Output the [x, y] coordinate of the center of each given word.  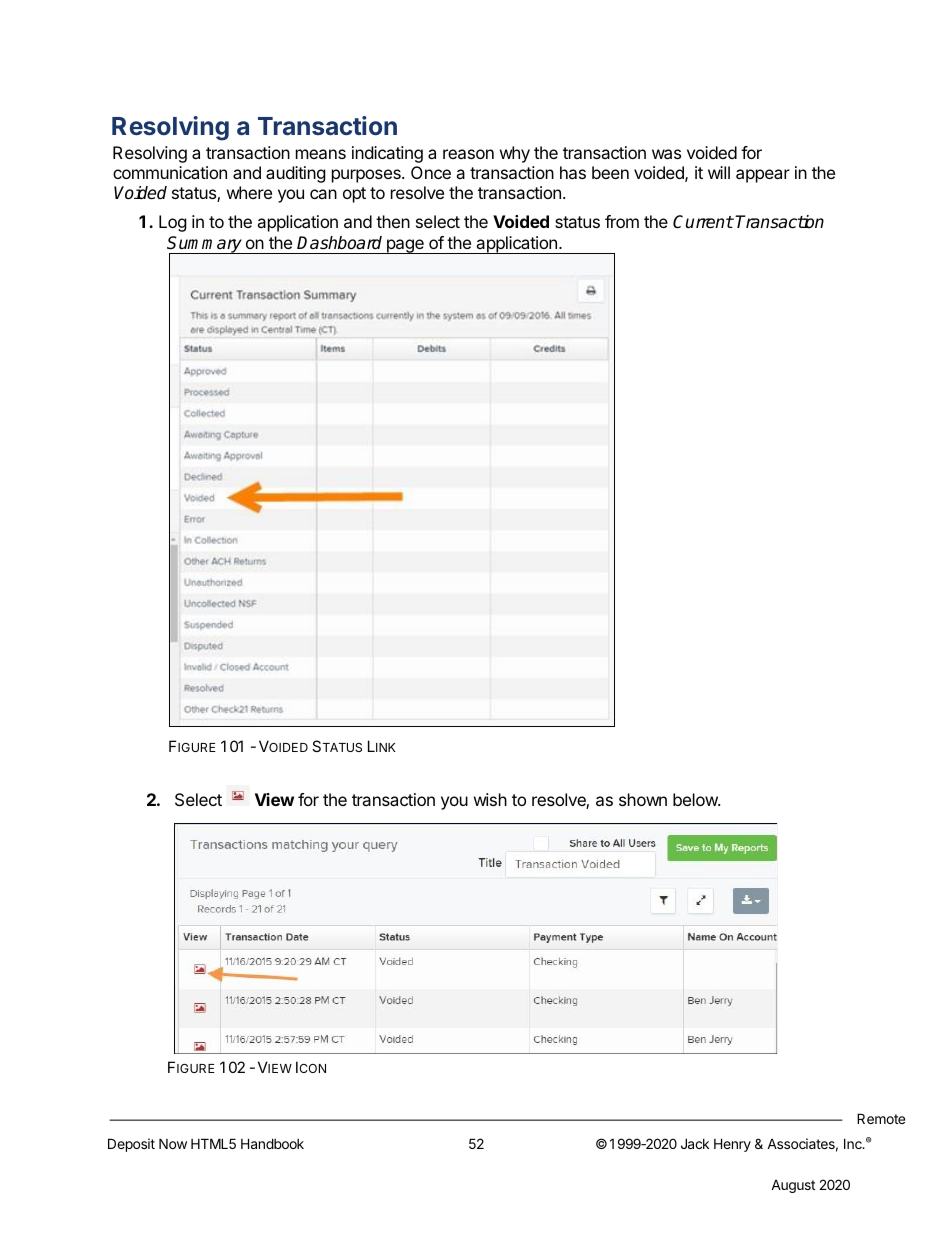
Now [173, 1143]
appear [763, 176]
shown [643, 799]
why [515, 154]
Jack [695, 1143]
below [696, 799]
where [249, 192]
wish [490, 799]
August [793, 1186]
